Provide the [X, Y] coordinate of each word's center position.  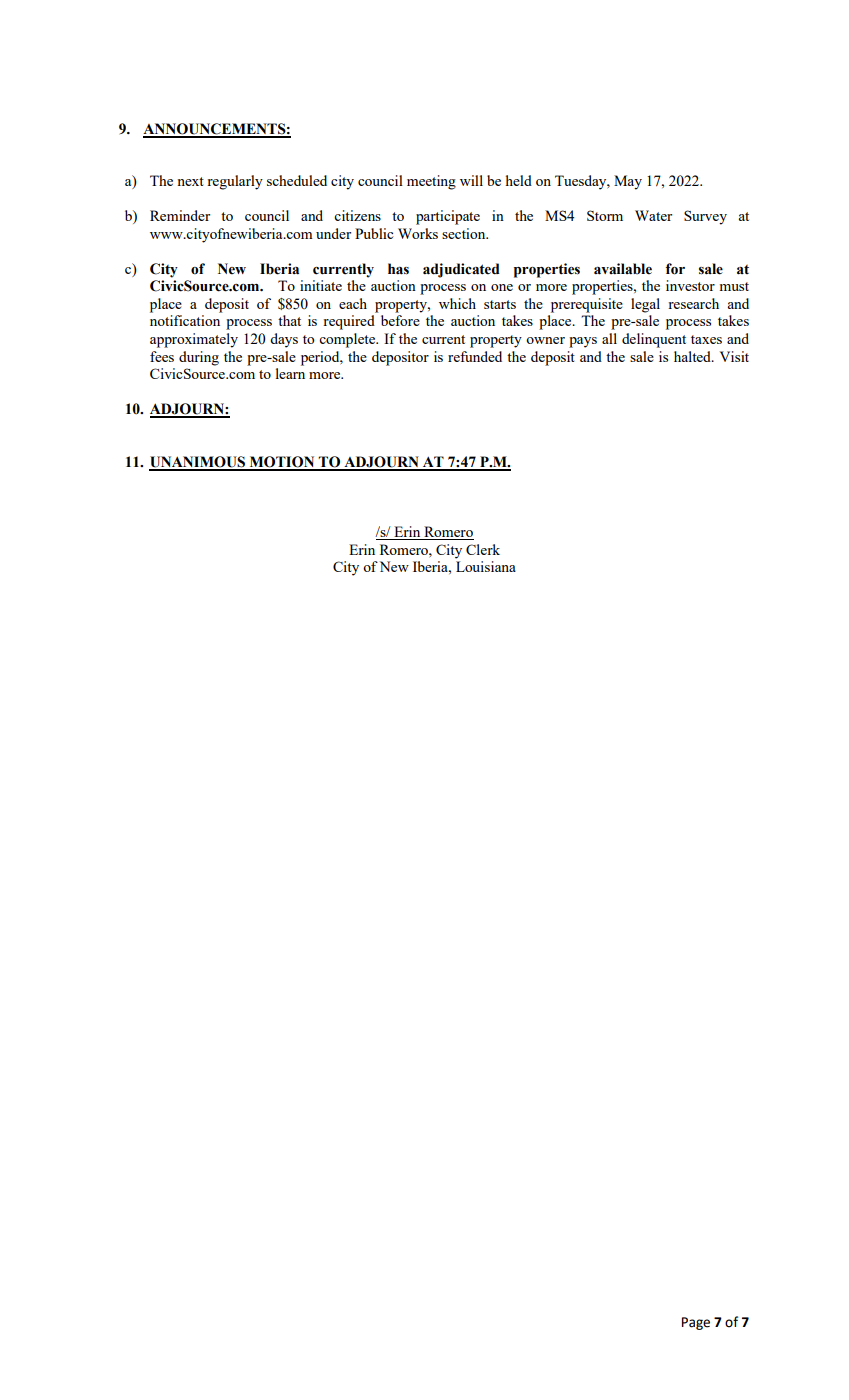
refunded [475, 356]
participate [448, 217]
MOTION [282, 463]
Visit [734, 356]
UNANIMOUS [198, 463]
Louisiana [486, 566]
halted [693, 356]
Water [653, 215]
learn [290, 373]
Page [696, 1323]
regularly [235, 182]
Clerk [483, 549]
